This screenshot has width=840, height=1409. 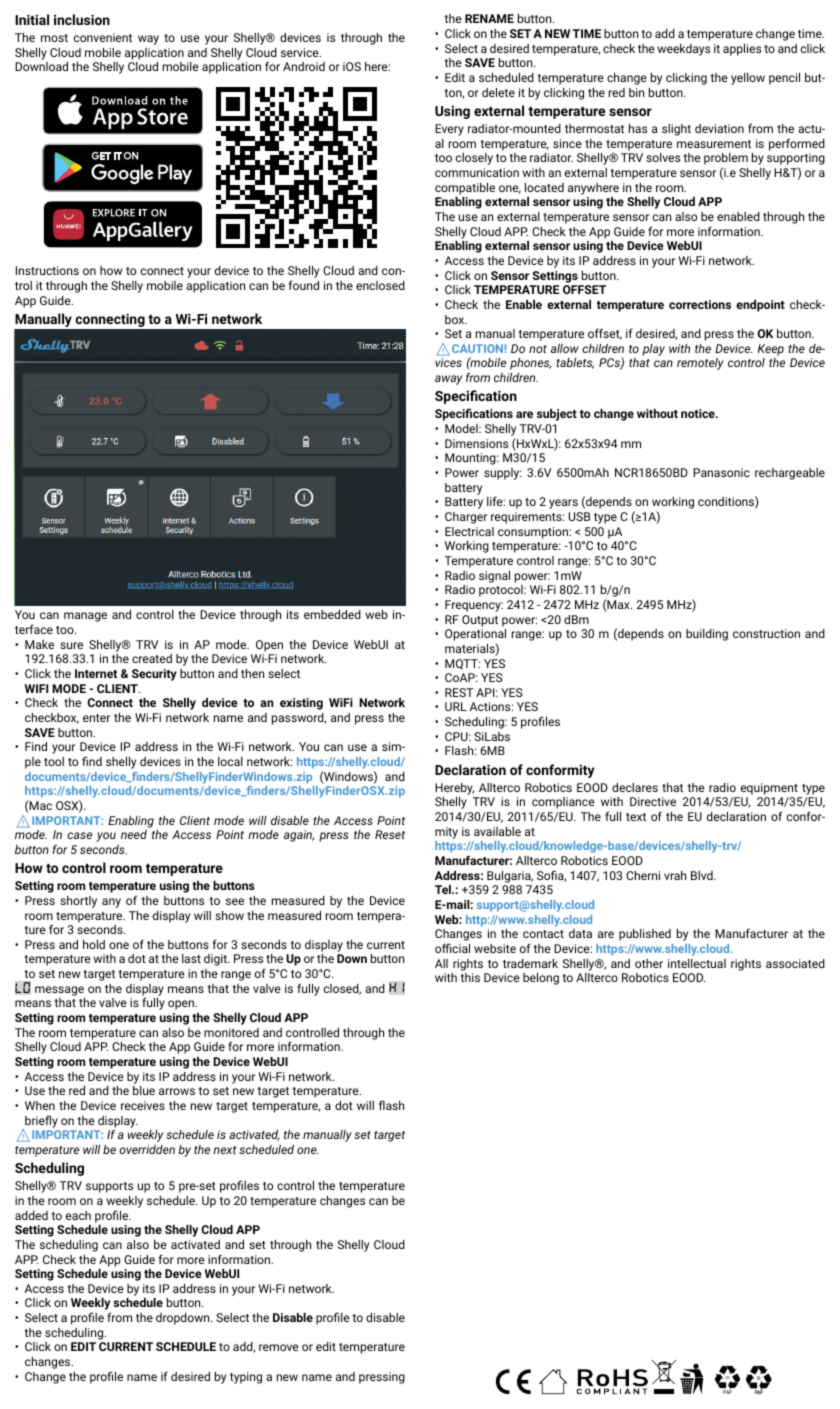 I want to click on away, so click(x=448, y=380).
